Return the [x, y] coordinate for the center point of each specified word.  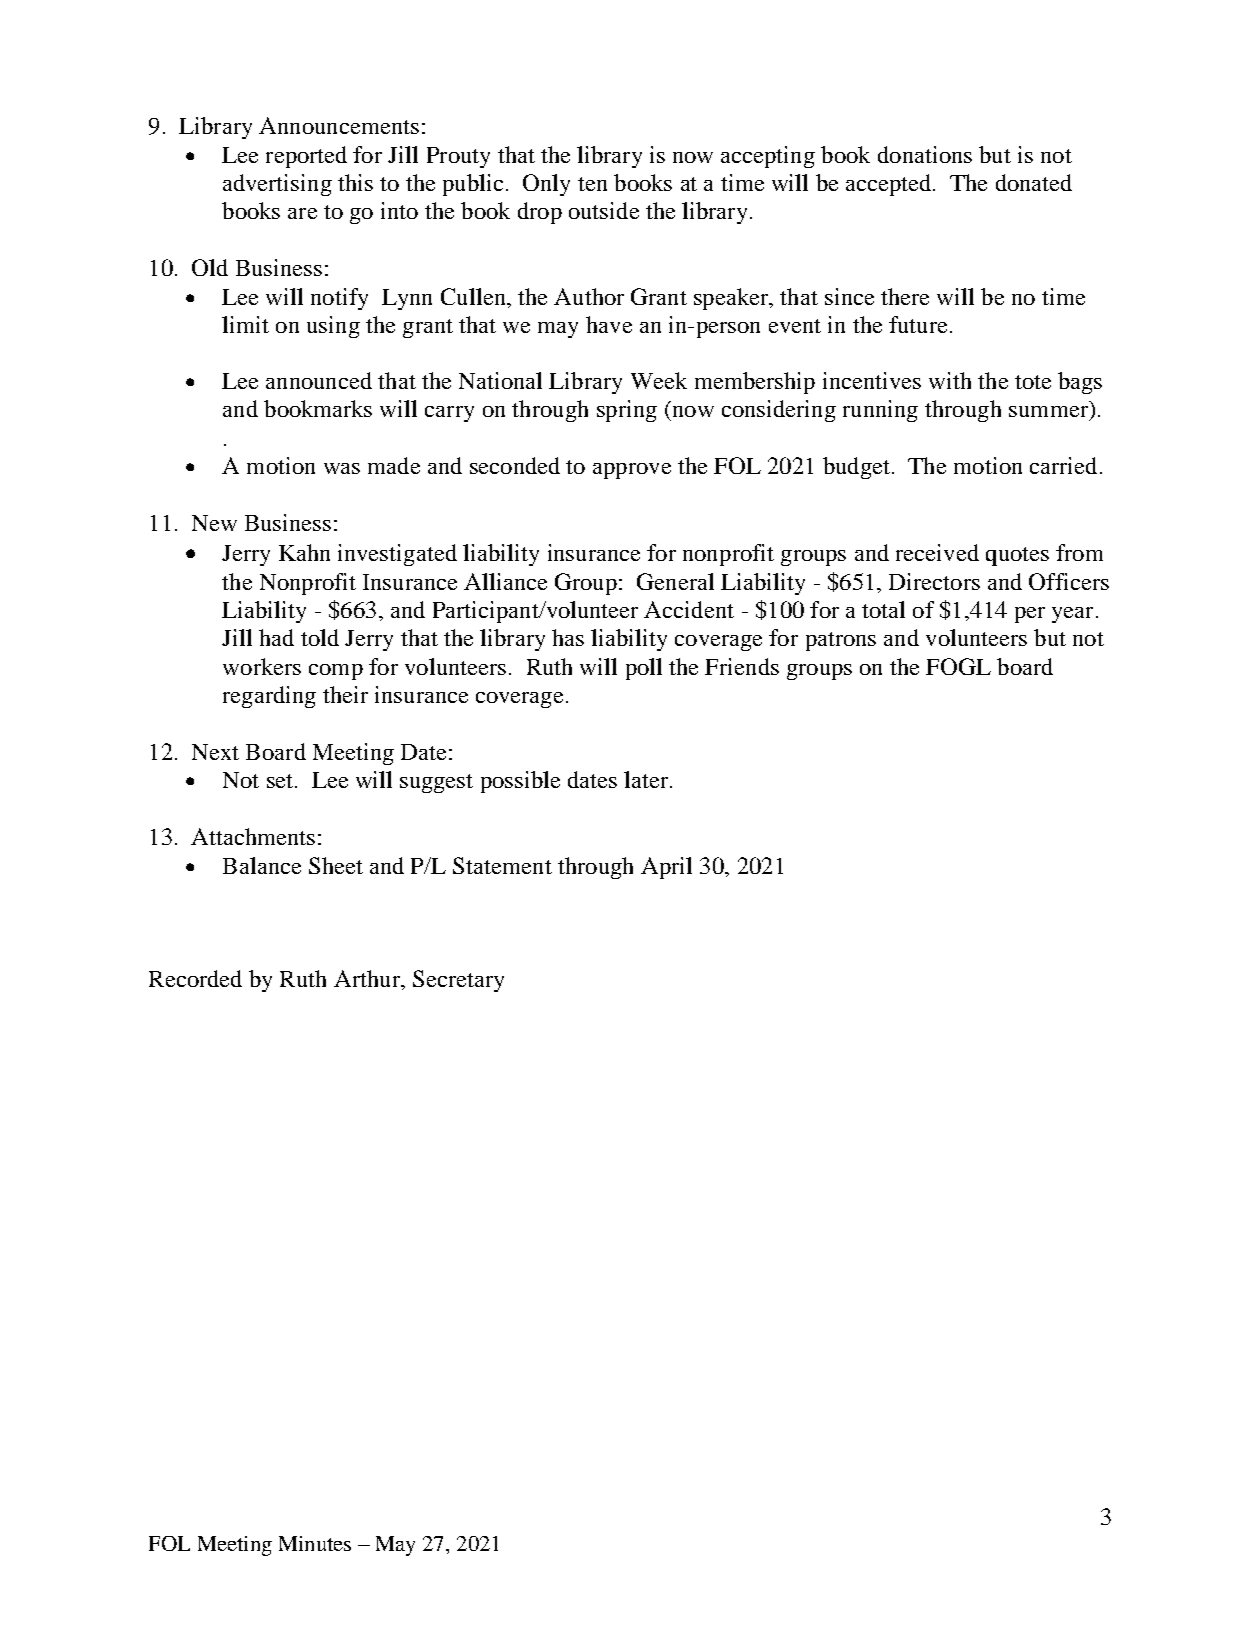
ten [592, 184]
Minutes [315, 1543]
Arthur [368, 978]
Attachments [253, 836]
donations [925, 154]
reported [306, 157]
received [937, 552]
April [666, 868]
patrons [841, 641]
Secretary [458, 981]
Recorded [195, 978]
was [342, 468]
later [646, 779]
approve [632, 471]
